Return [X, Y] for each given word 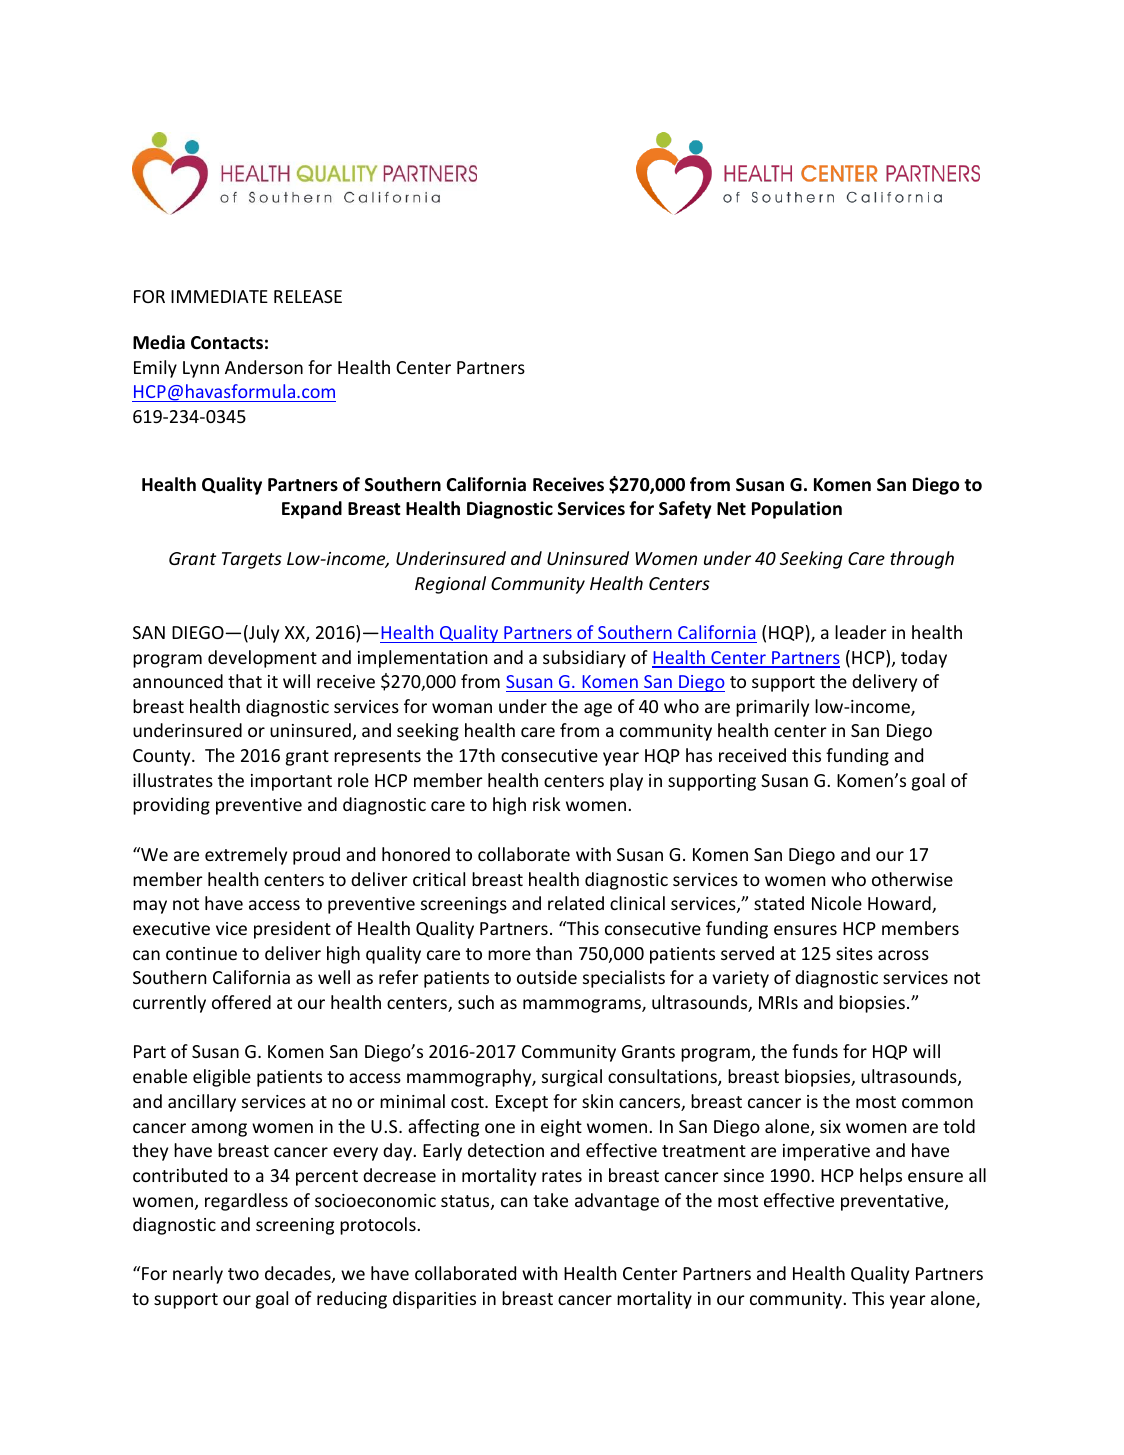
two [243, 1274]
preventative [893, 1202]
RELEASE [308, 296]
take [550, 1200]
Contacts [227, 342]
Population [797, 510]
